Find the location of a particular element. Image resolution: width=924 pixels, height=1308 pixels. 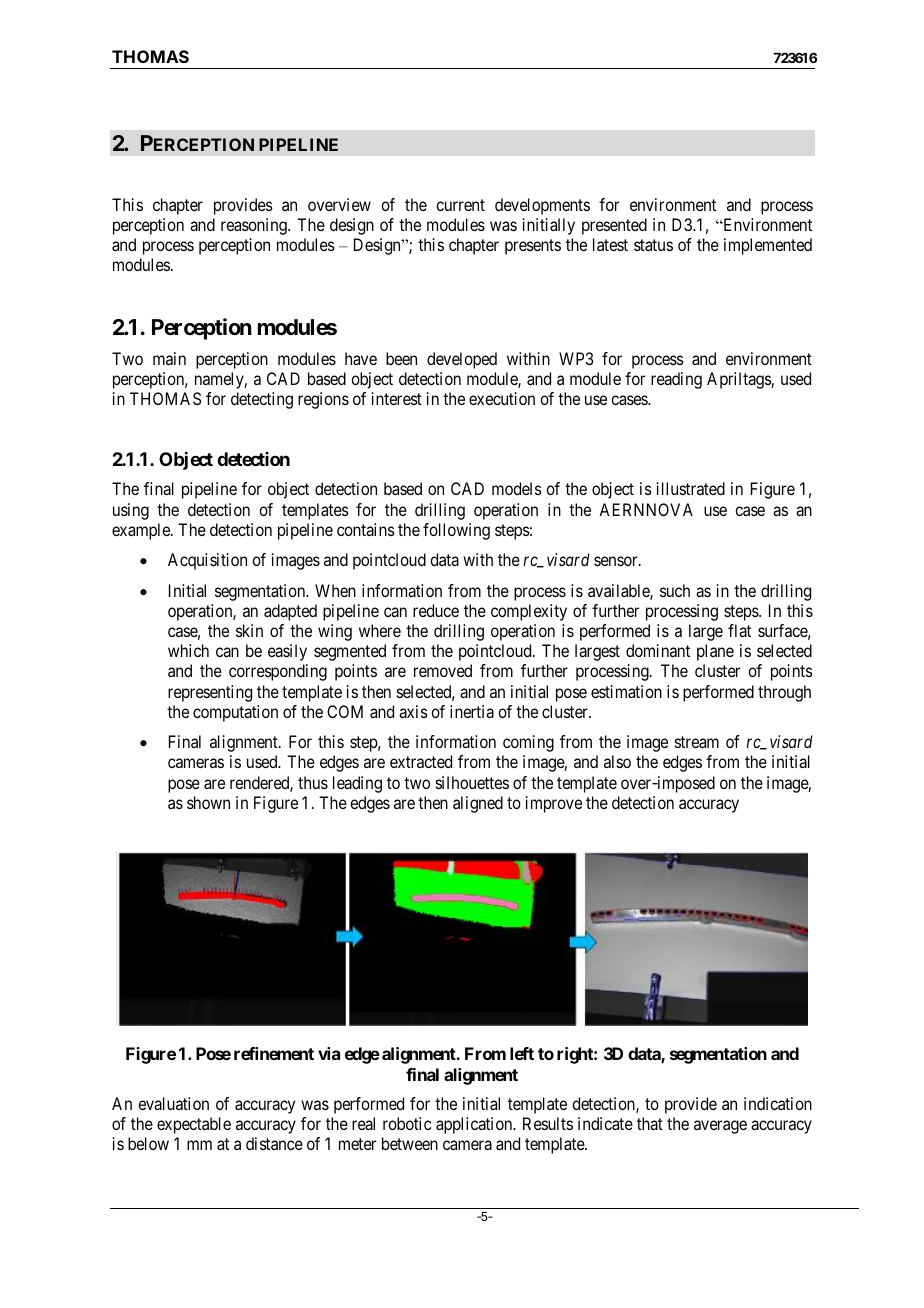

reasoning is located at coordinates (255, 226).
